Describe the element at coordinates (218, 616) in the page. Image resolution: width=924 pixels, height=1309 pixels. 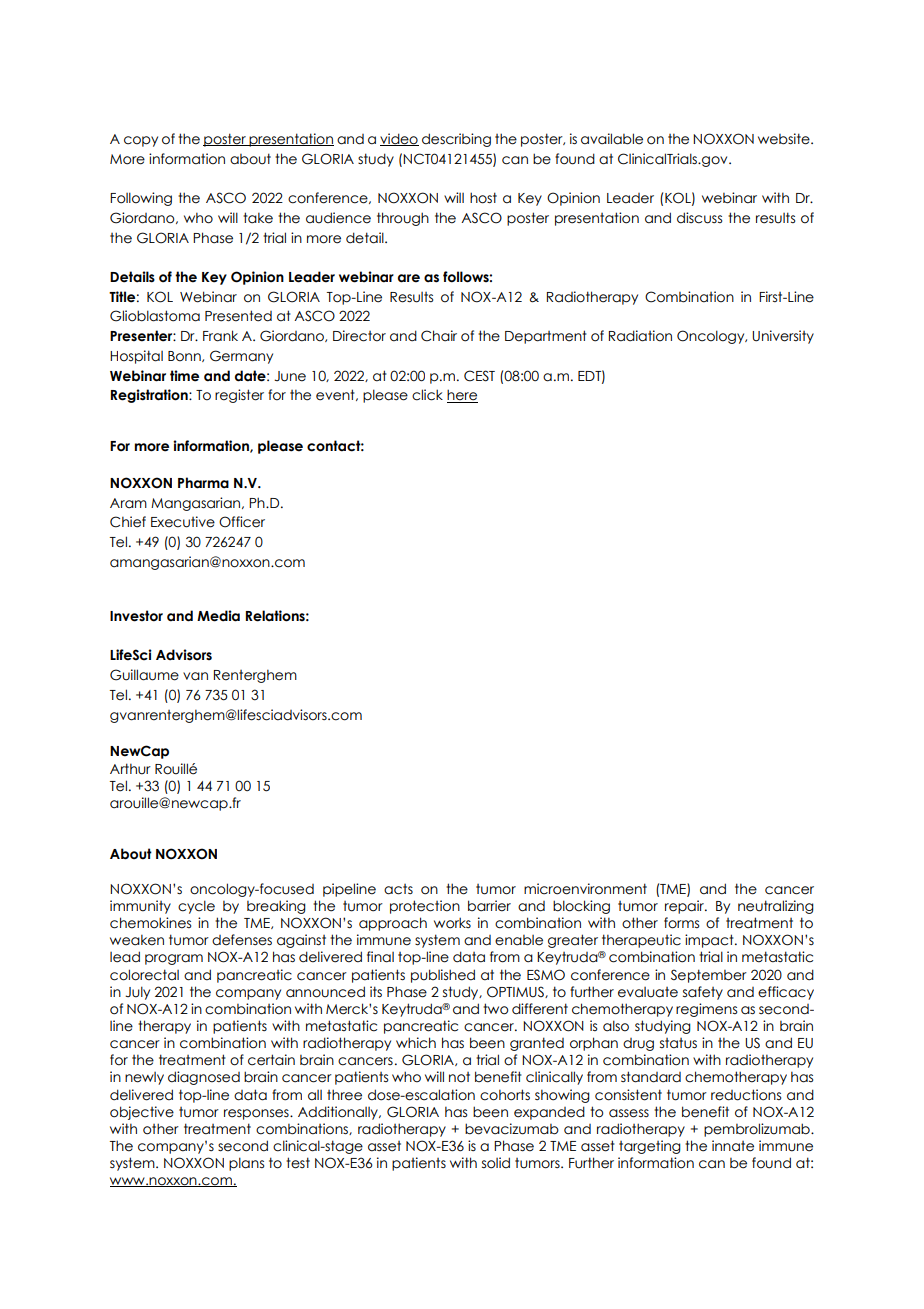
I see `Media` at that location.
